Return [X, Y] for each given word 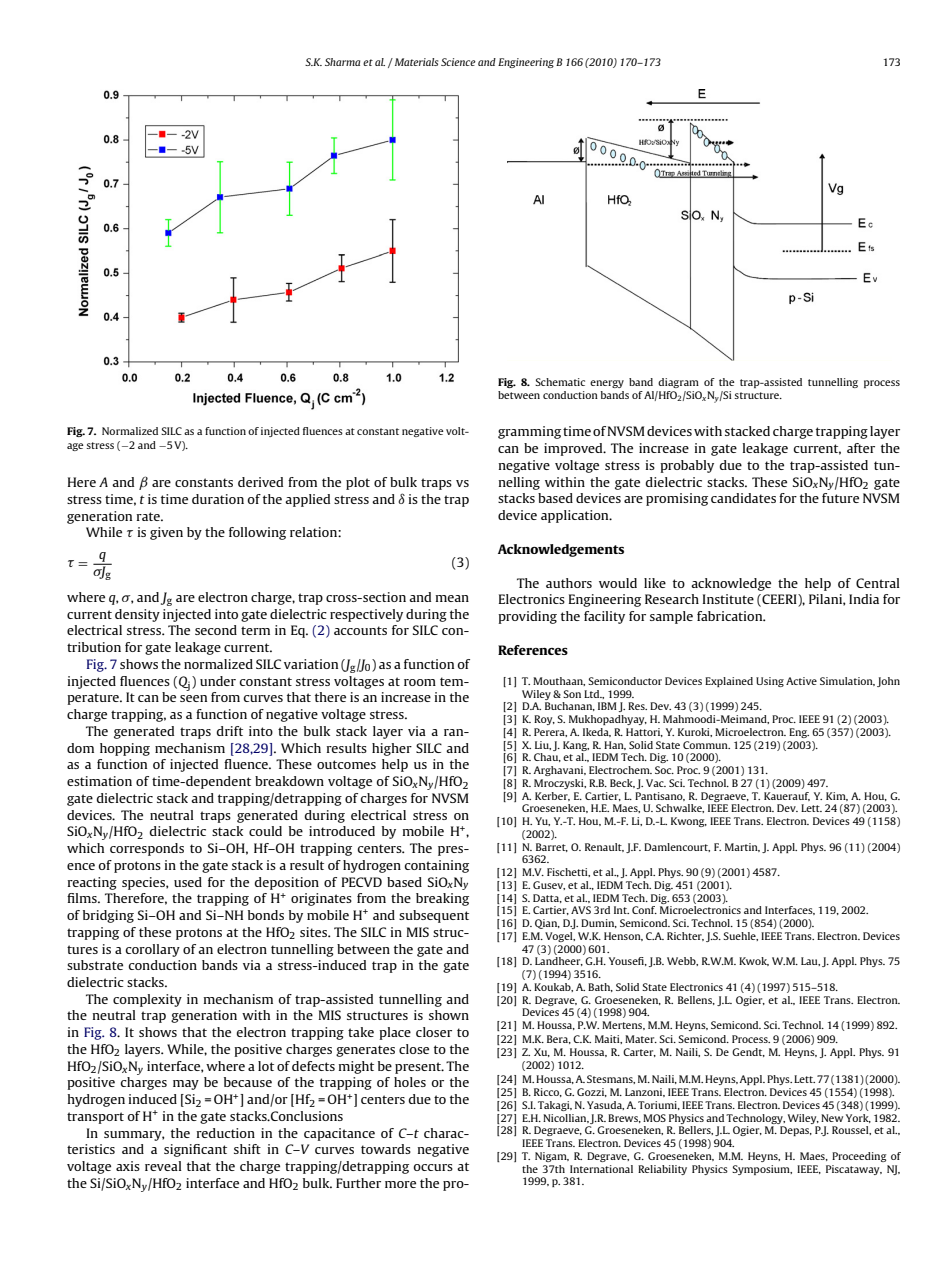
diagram [678, 383]
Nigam [552, 1157]
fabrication [731, 616]
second [216, 630]
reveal [163, 1166]
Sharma [342, 62]
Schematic [560, 382]
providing [527, 617]
